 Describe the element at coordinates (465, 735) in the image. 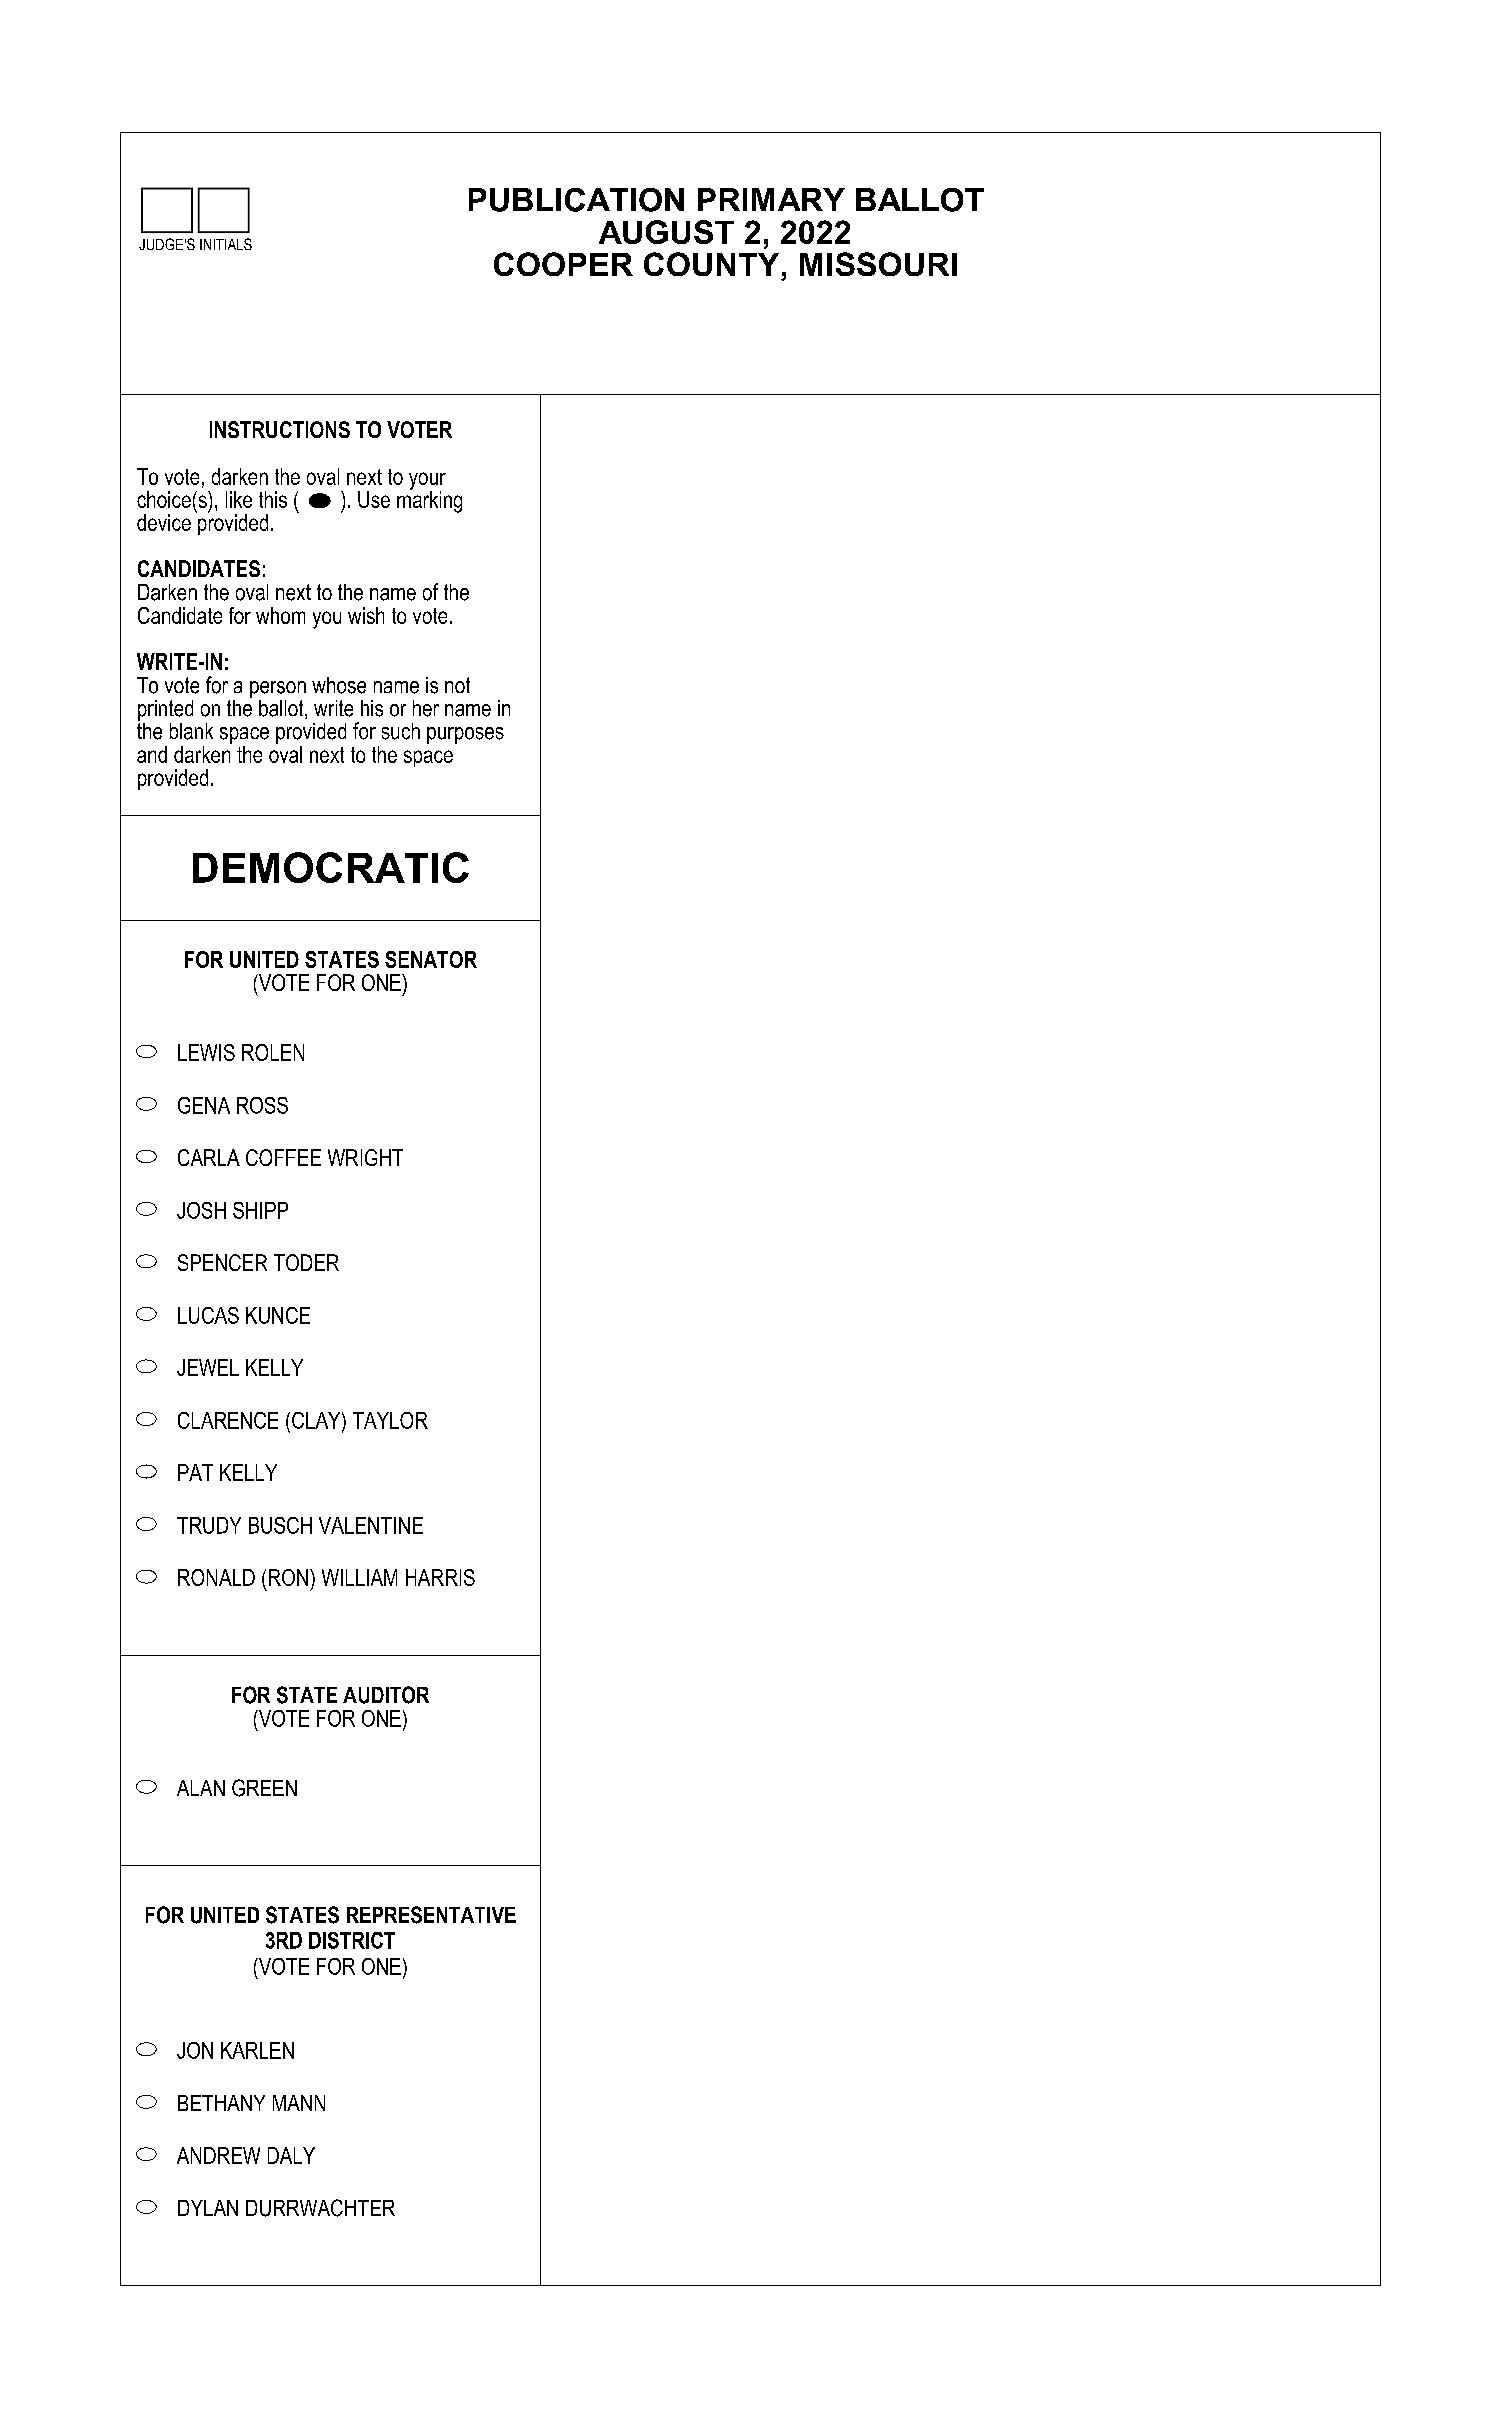

I see `purposes` at that location.
